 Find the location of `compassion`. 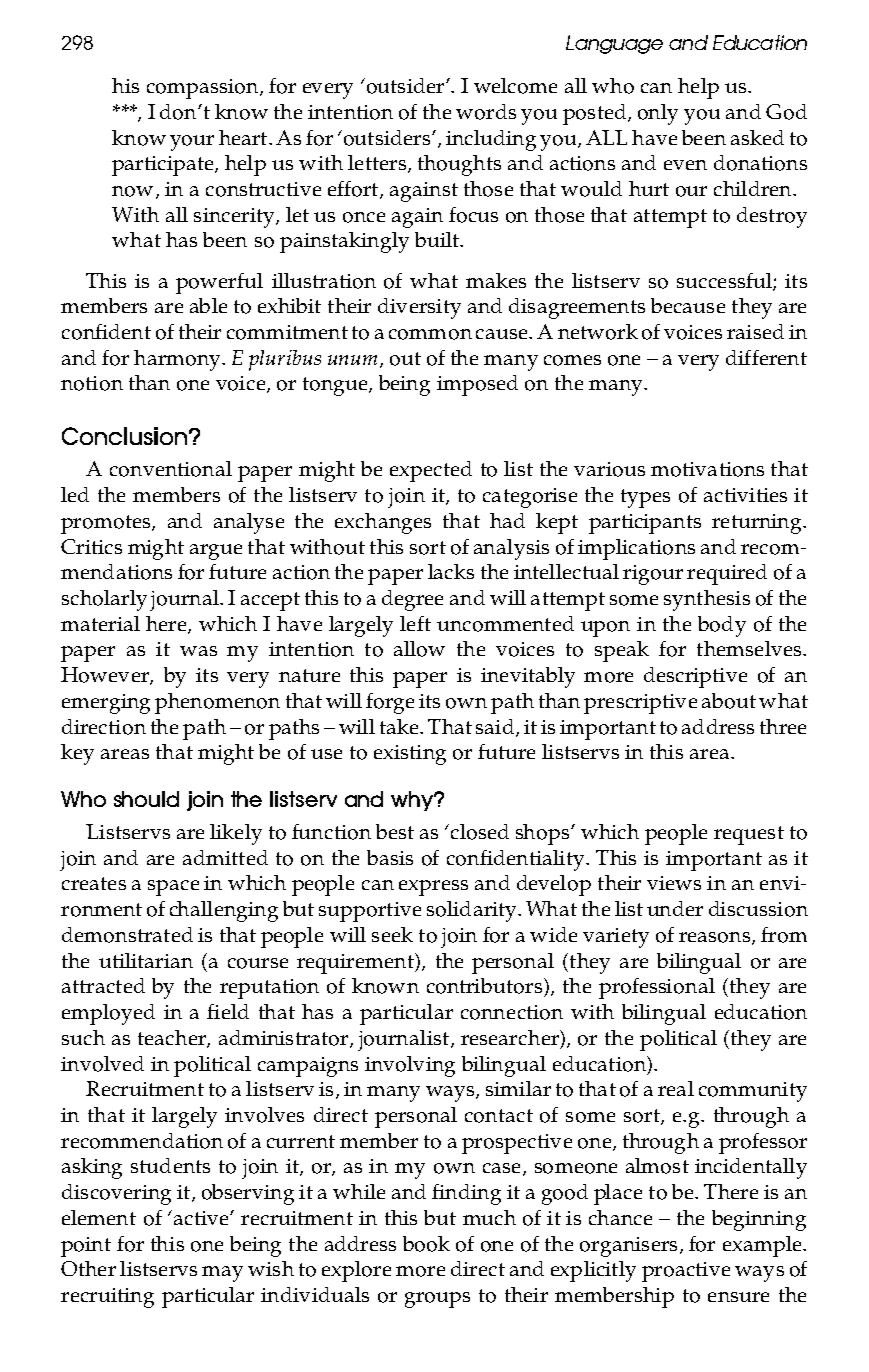

compassion is located at coordinates (204, 89).
